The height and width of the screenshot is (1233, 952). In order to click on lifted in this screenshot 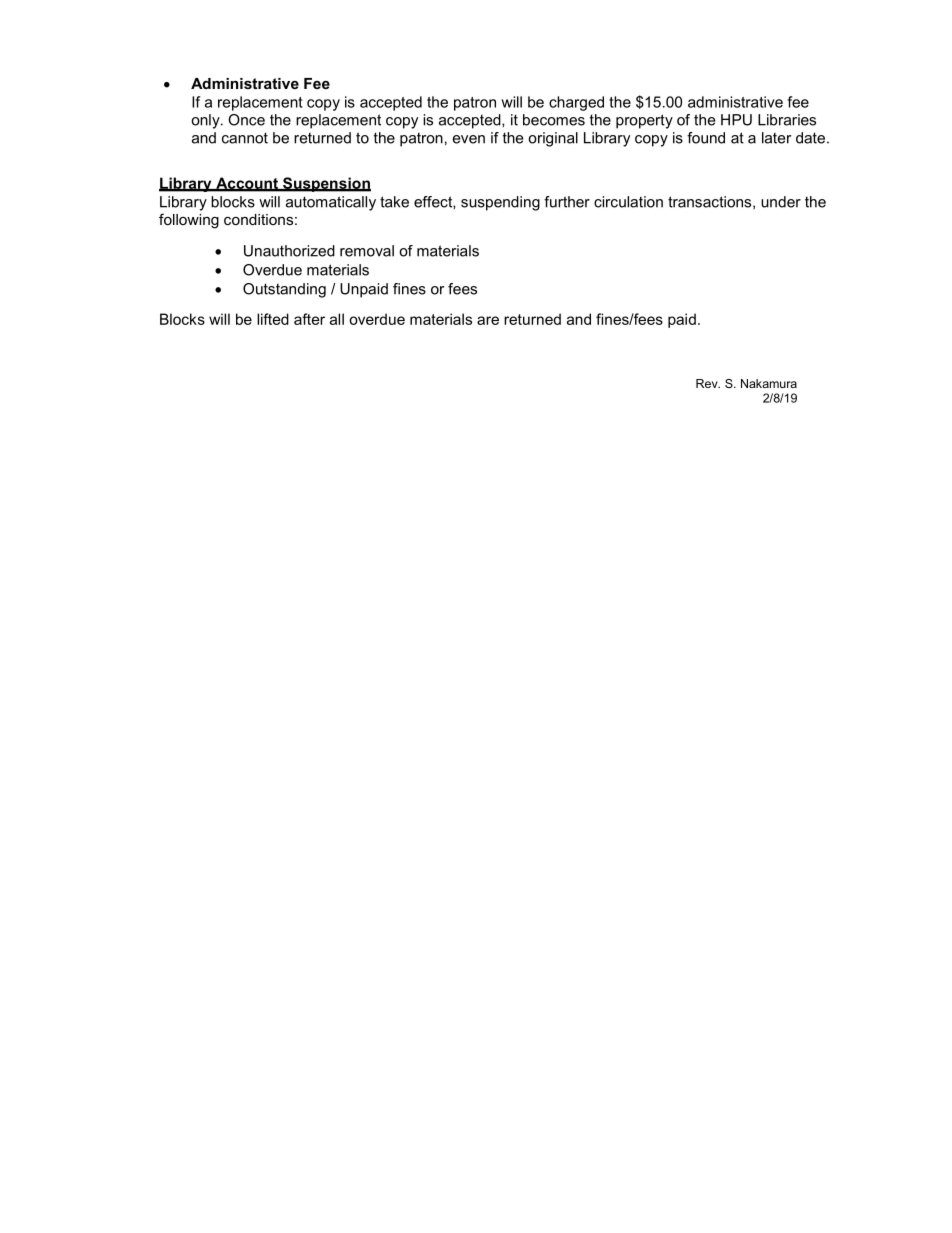, I will do `click(273, 319)`.
